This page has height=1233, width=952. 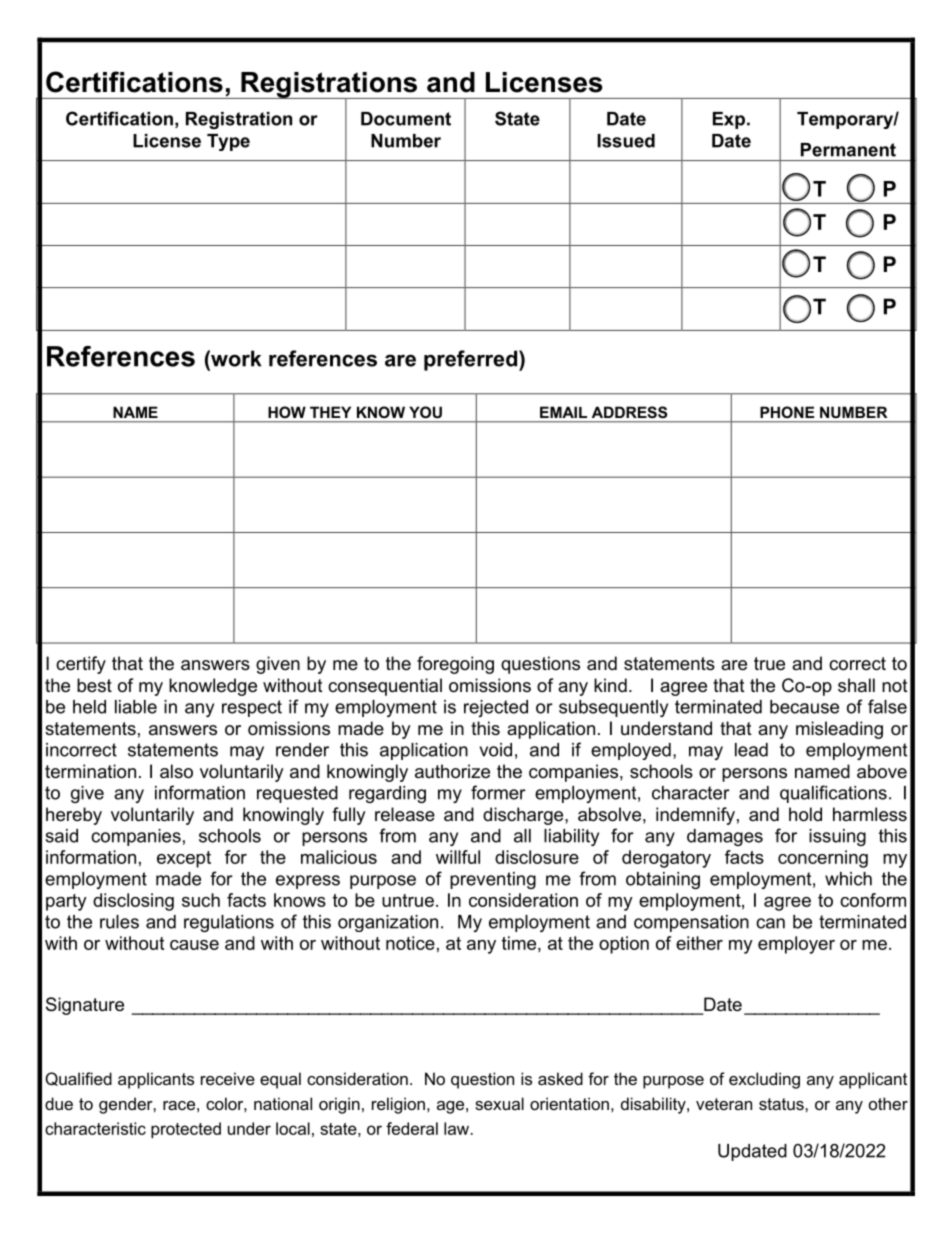 I want to click on foregoing, so click(x=455, y=665).
